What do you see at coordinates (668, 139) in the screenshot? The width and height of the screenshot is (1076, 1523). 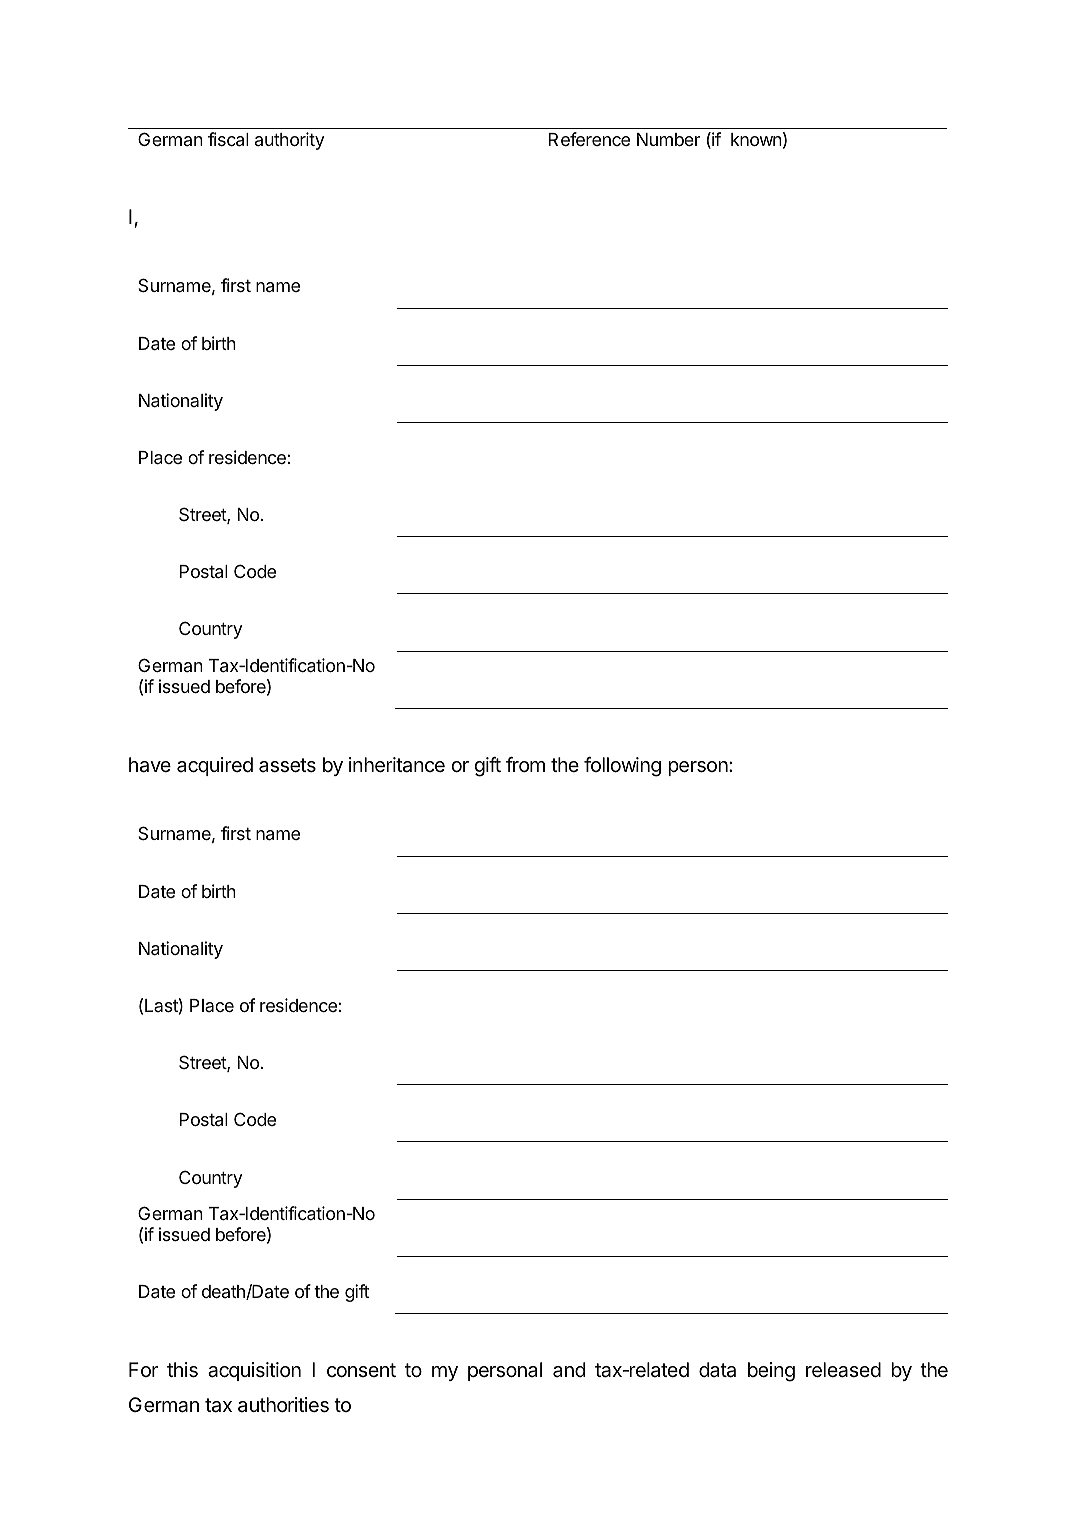 I see `Number` at bounding box center [668, 139].
